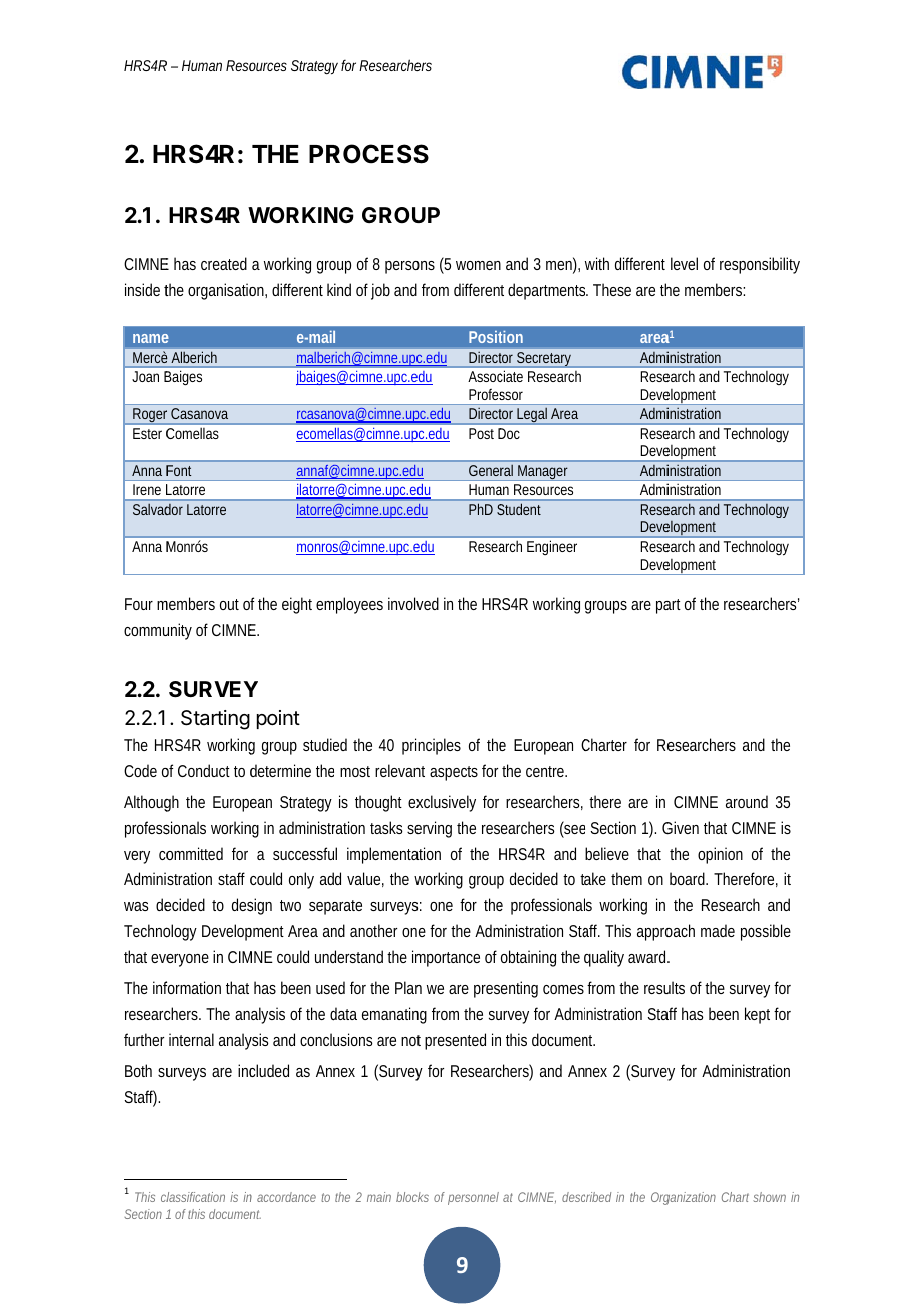  Describe the element at coordinates (136, 906) in the document. I see `was` at that location.
